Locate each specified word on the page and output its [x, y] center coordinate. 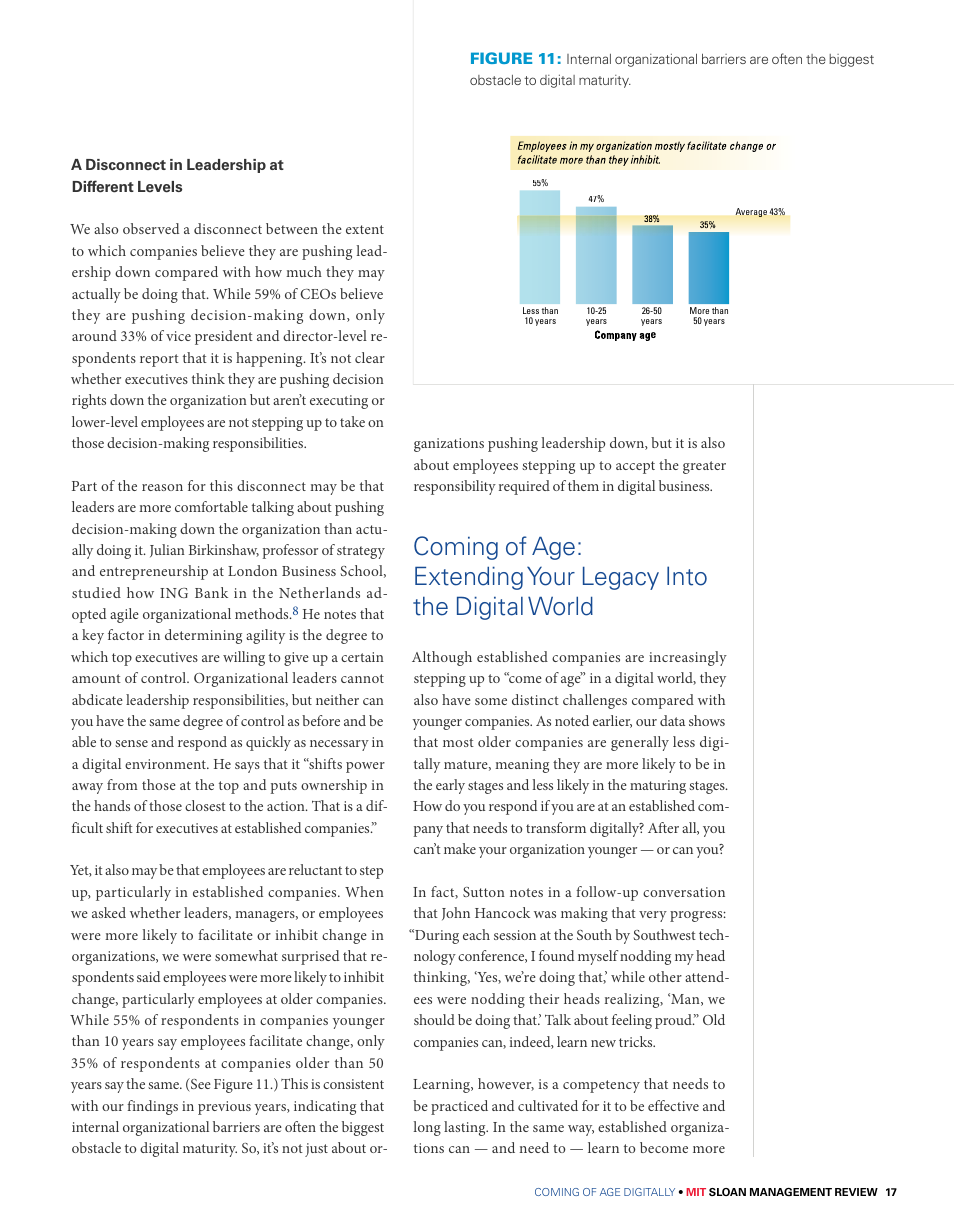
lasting [466, 1128]
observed [151, 228]
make [460, 848]
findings [152, 1107]
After [663, 827]
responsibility [455, 487]
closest [205, 805]
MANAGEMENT [791, 1192]
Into [687, 576]
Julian [167, 550]
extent [365, 229]
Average [751, 212]
